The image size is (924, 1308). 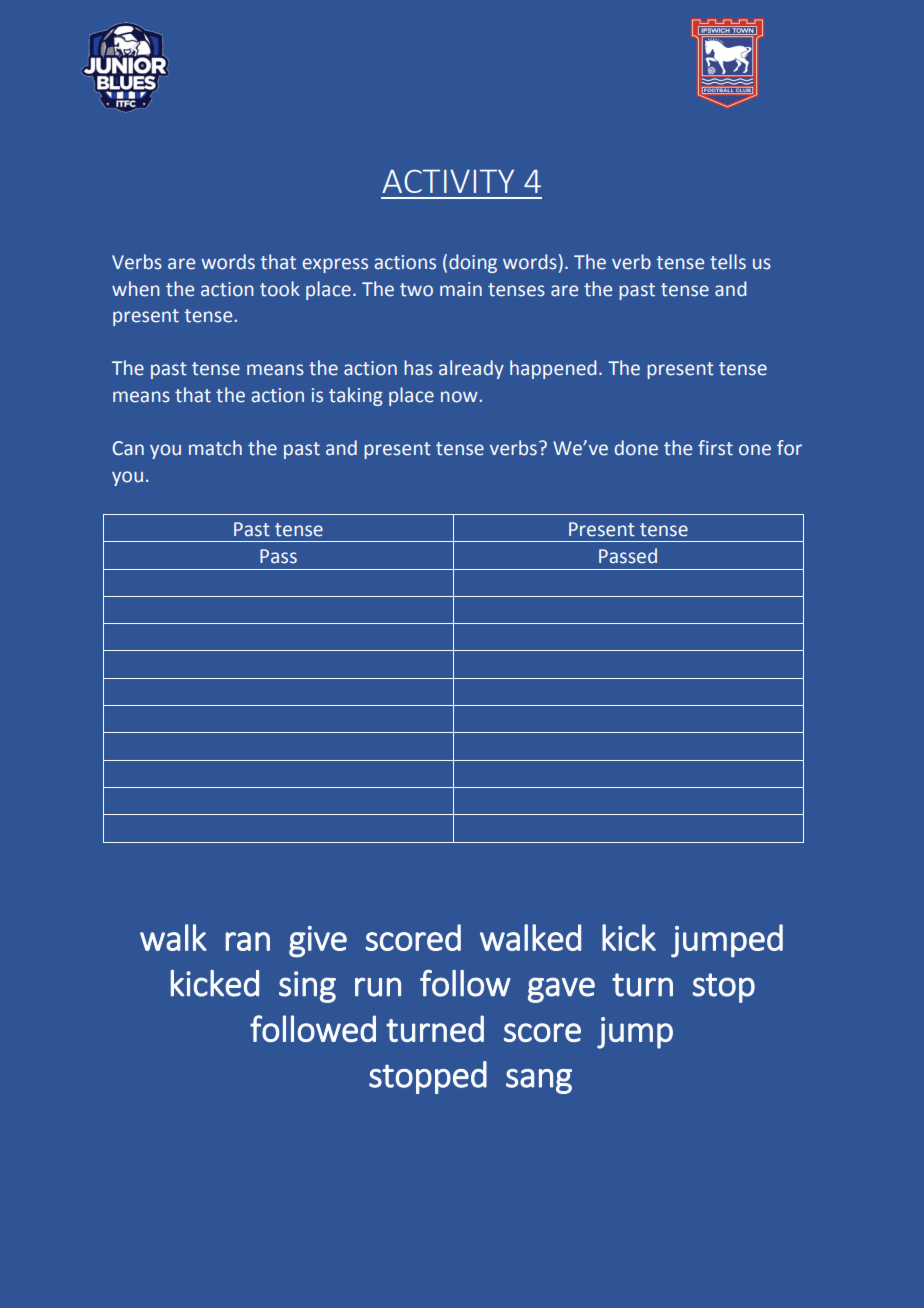 What do you see at coordinates (448, 181) in the document?
I see `ACTIVITY` at bounding box center [448, 181].
